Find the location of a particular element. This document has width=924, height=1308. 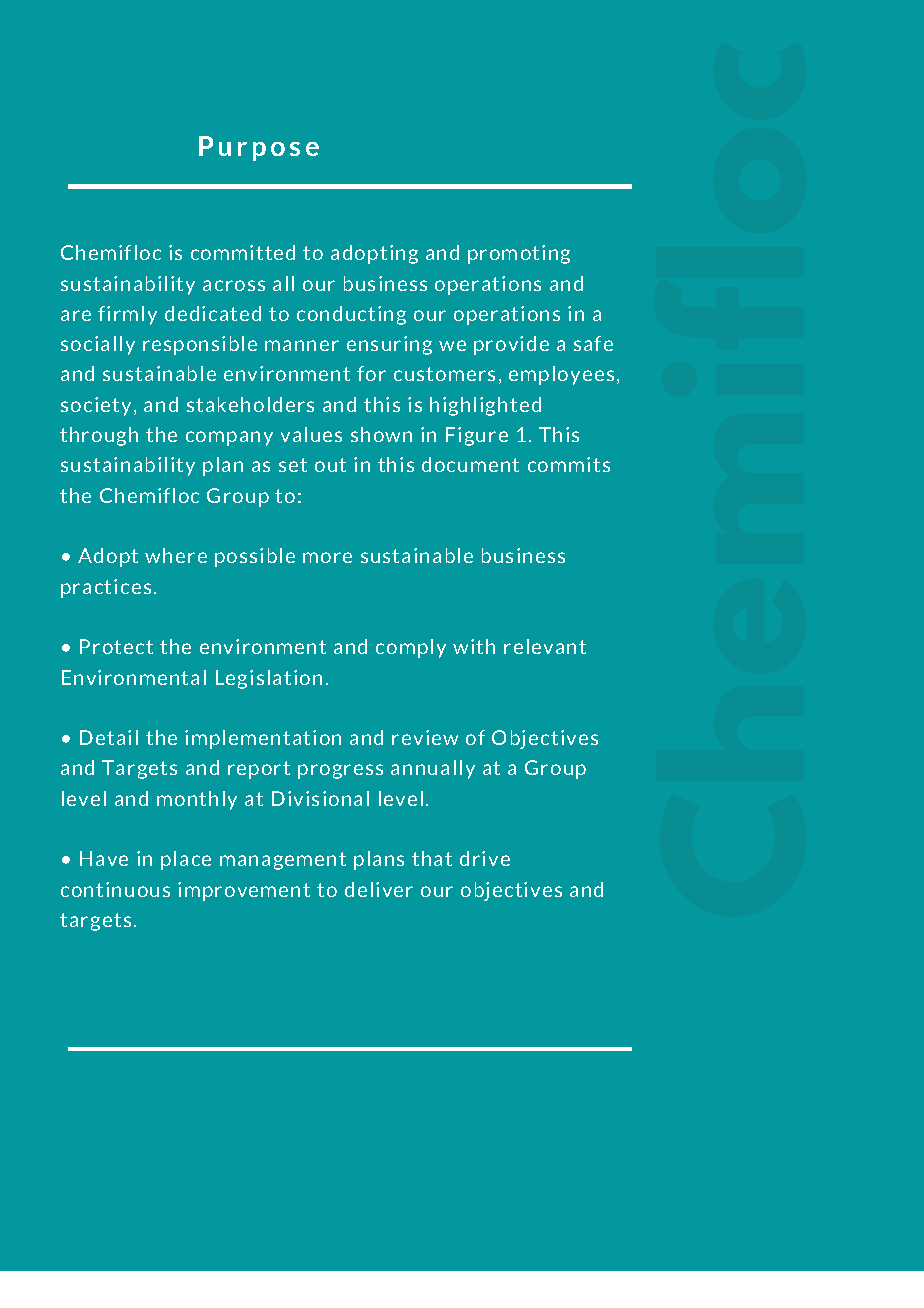

continuous is located at coordinates (115, 889).
